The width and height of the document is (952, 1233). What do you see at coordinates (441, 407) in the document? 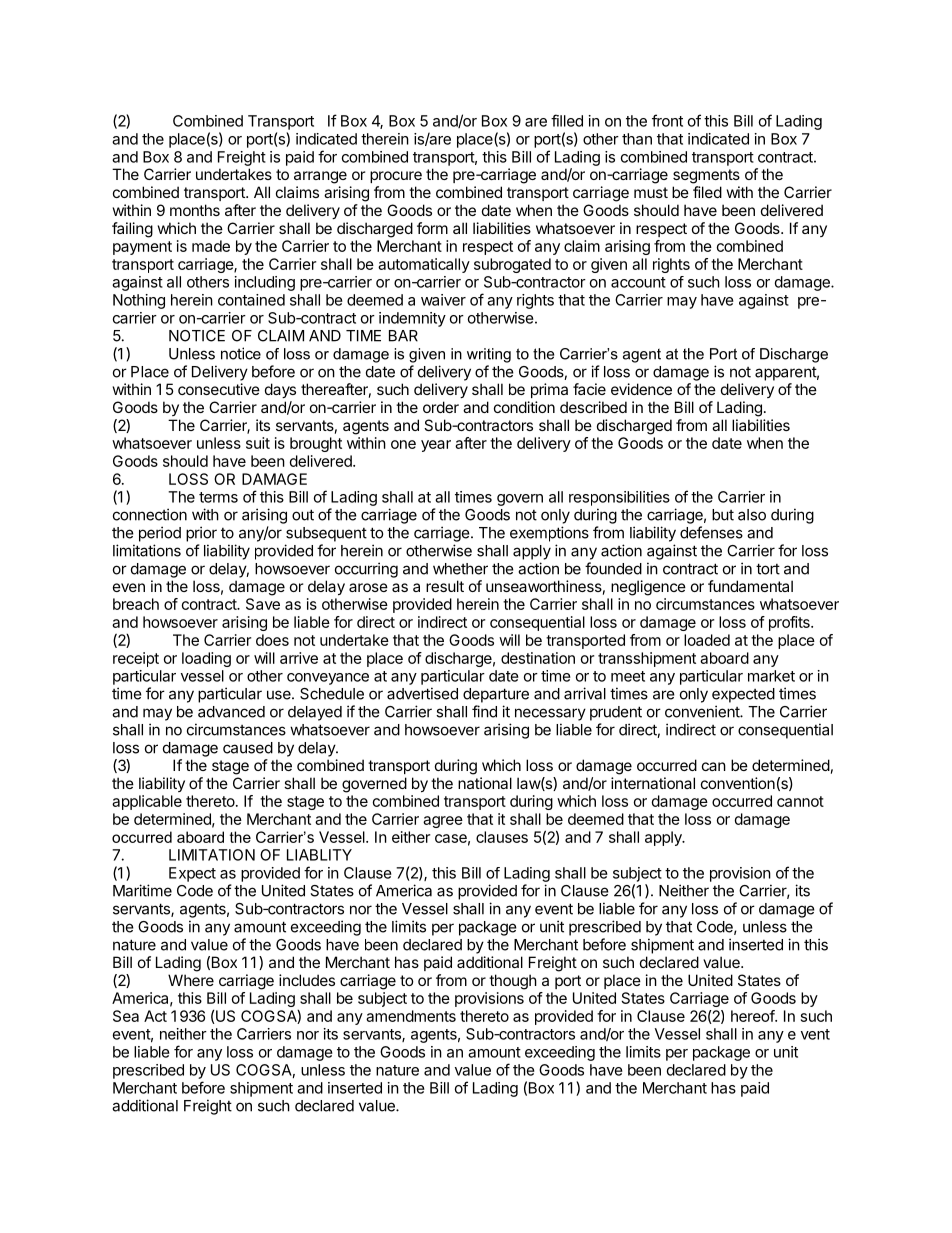
I see `order` at bounding box center [441, 407].
